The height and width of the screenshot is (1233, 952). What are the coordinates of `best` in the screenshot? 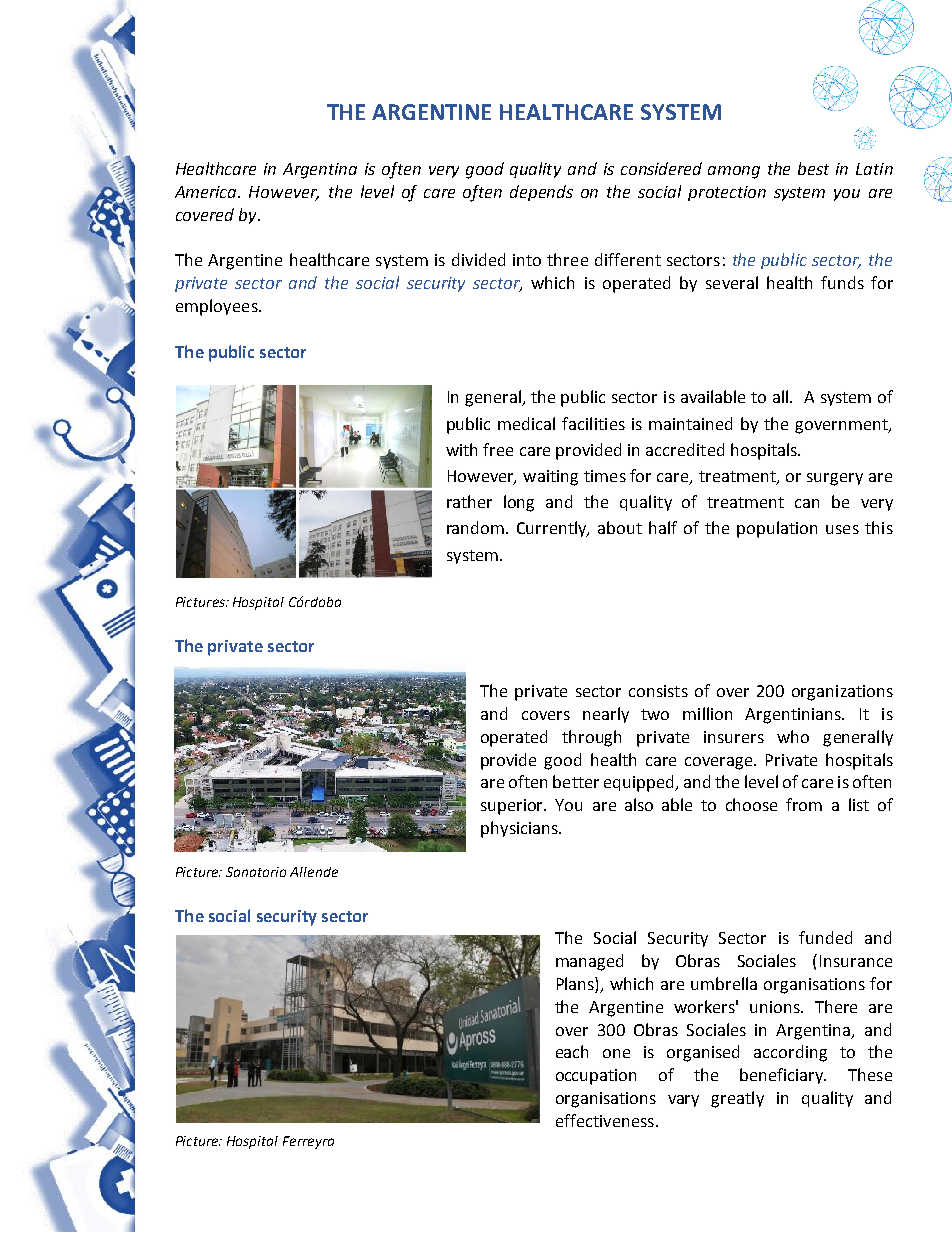 It's located at (813, 168).
